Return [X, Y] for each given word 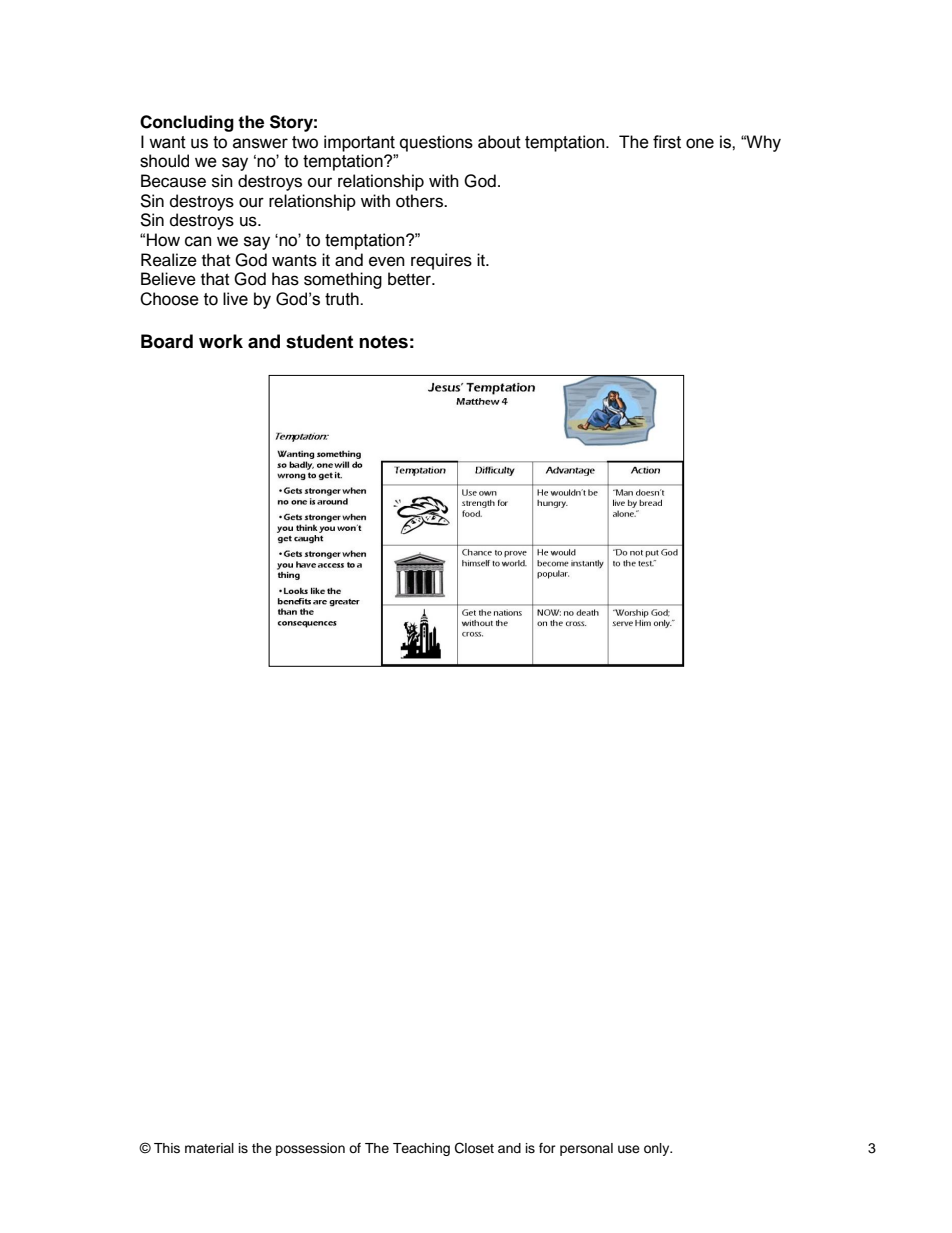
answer [260, 143]
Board [167, 341]
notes [383, 342]
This [167, 1148]
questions [436, 143]
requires [441, 261]
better [410, 279]
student [319, 341]
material [209, 1148]
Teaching [421, 1149]
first [667, 142]
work [221, 341]
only [658, 1149]
